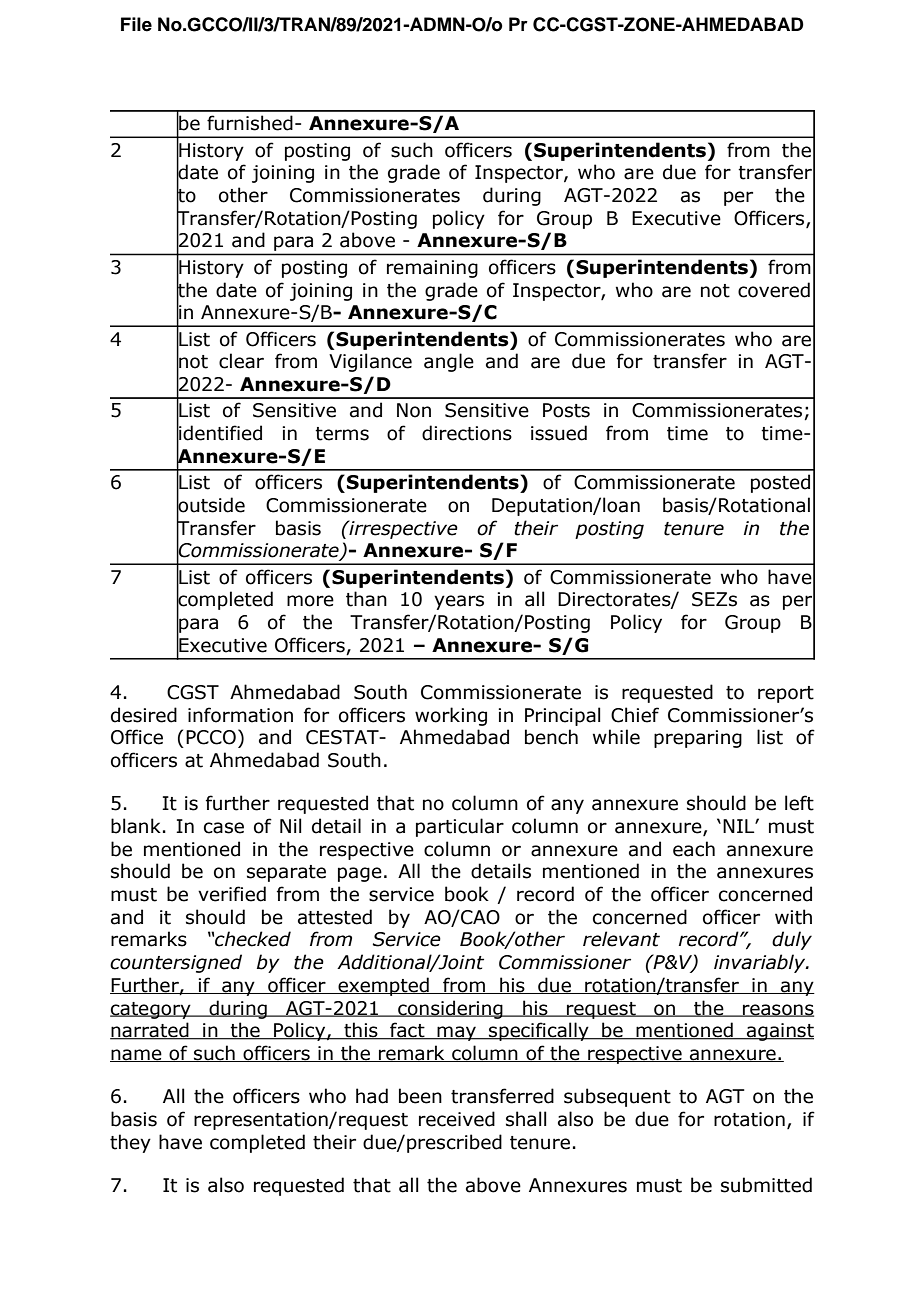  I want to click on remaining, so click(432, 269).
